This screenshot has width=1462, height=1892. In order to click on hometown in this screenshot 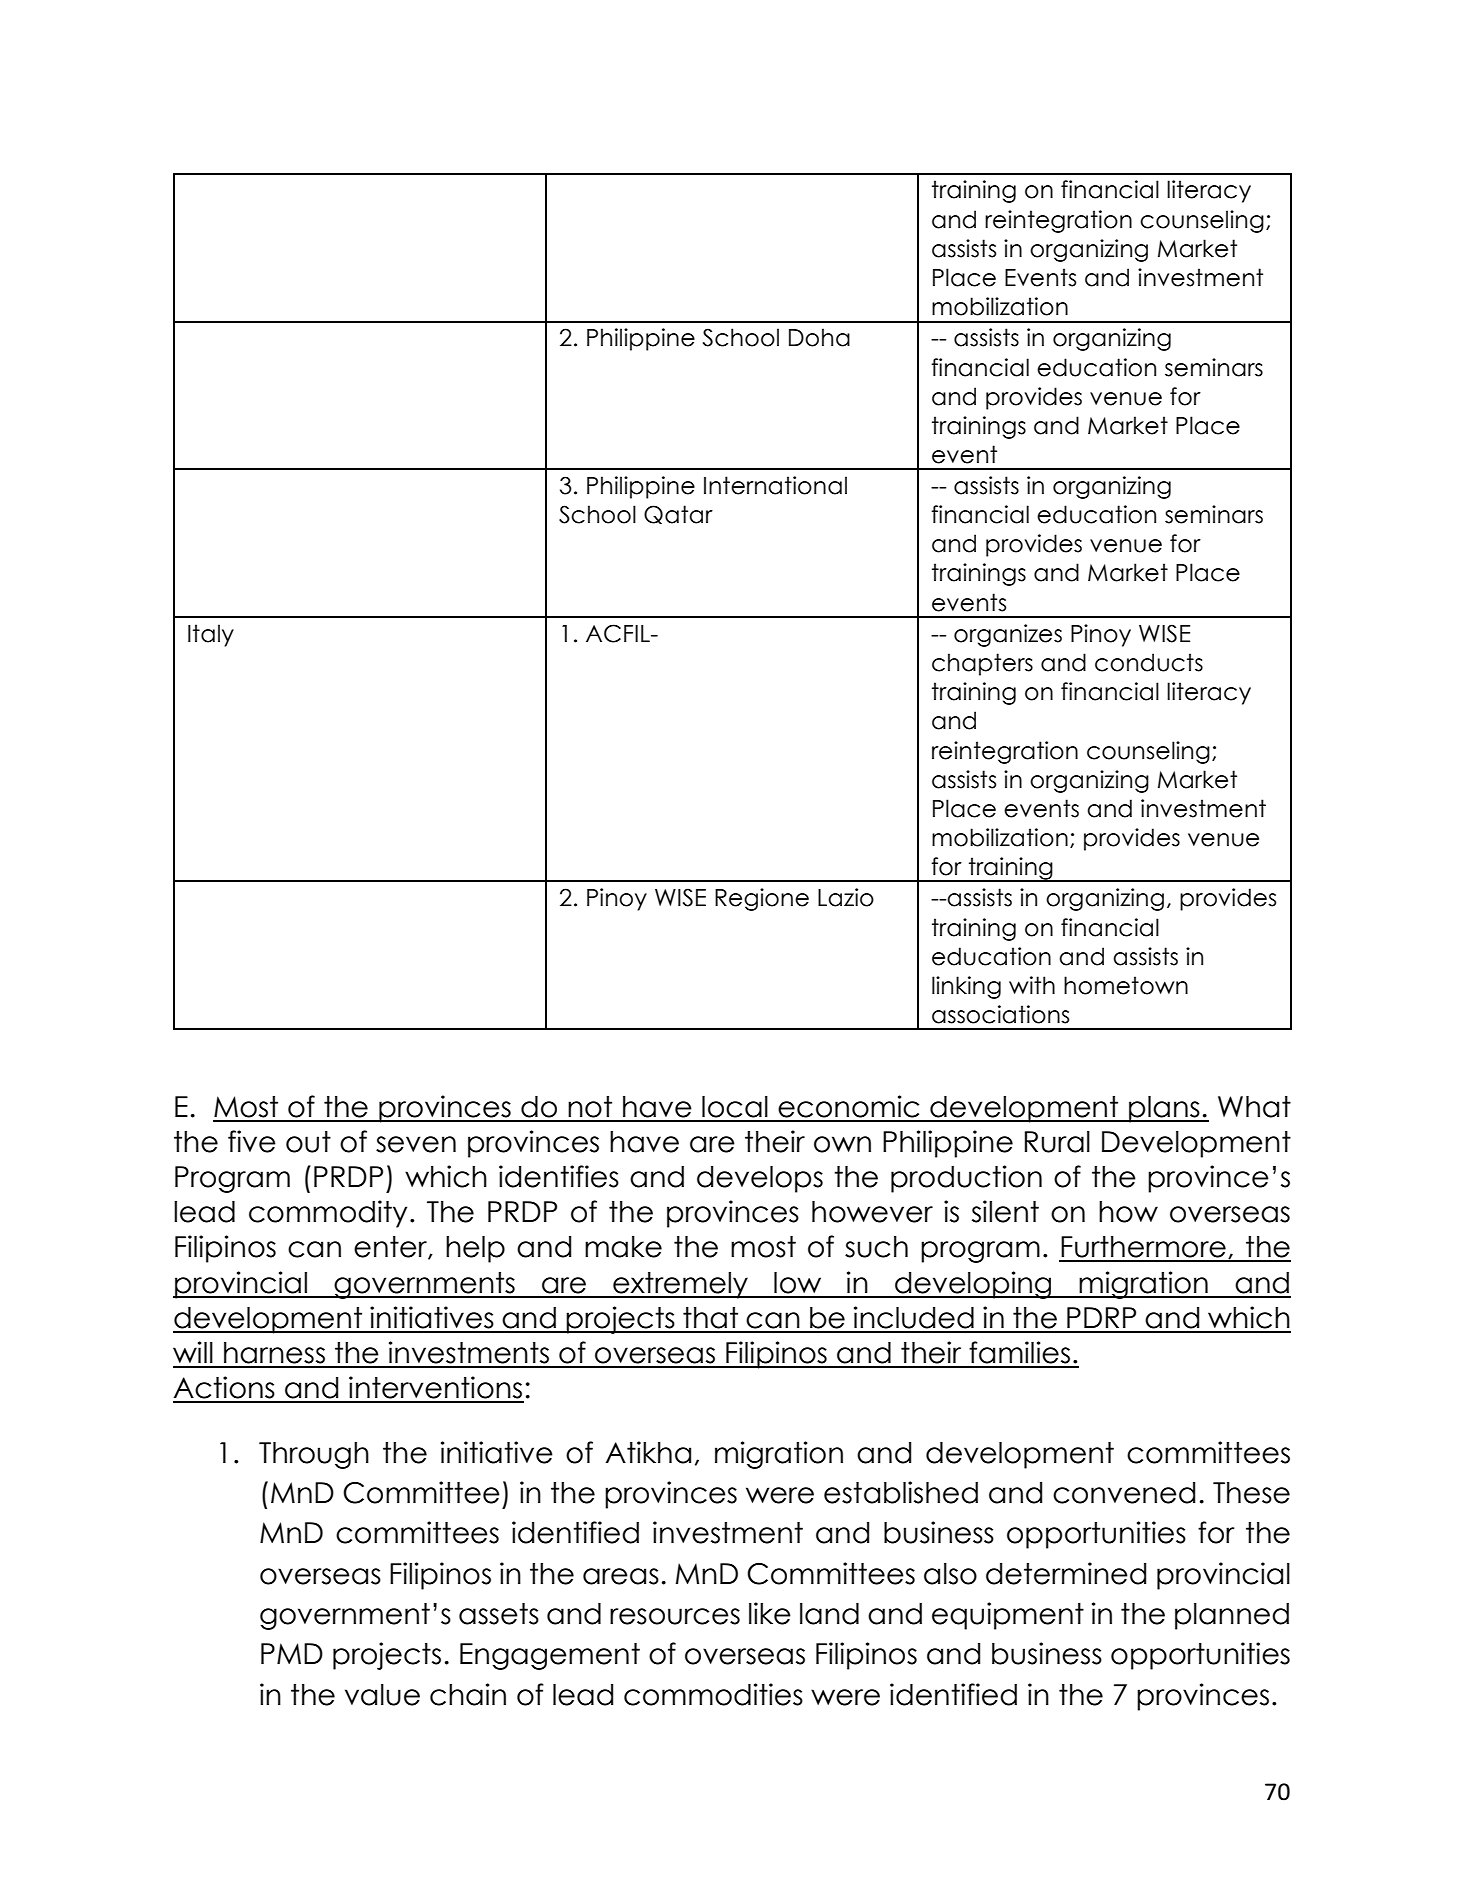, I will do `click(1126, 985)`.
